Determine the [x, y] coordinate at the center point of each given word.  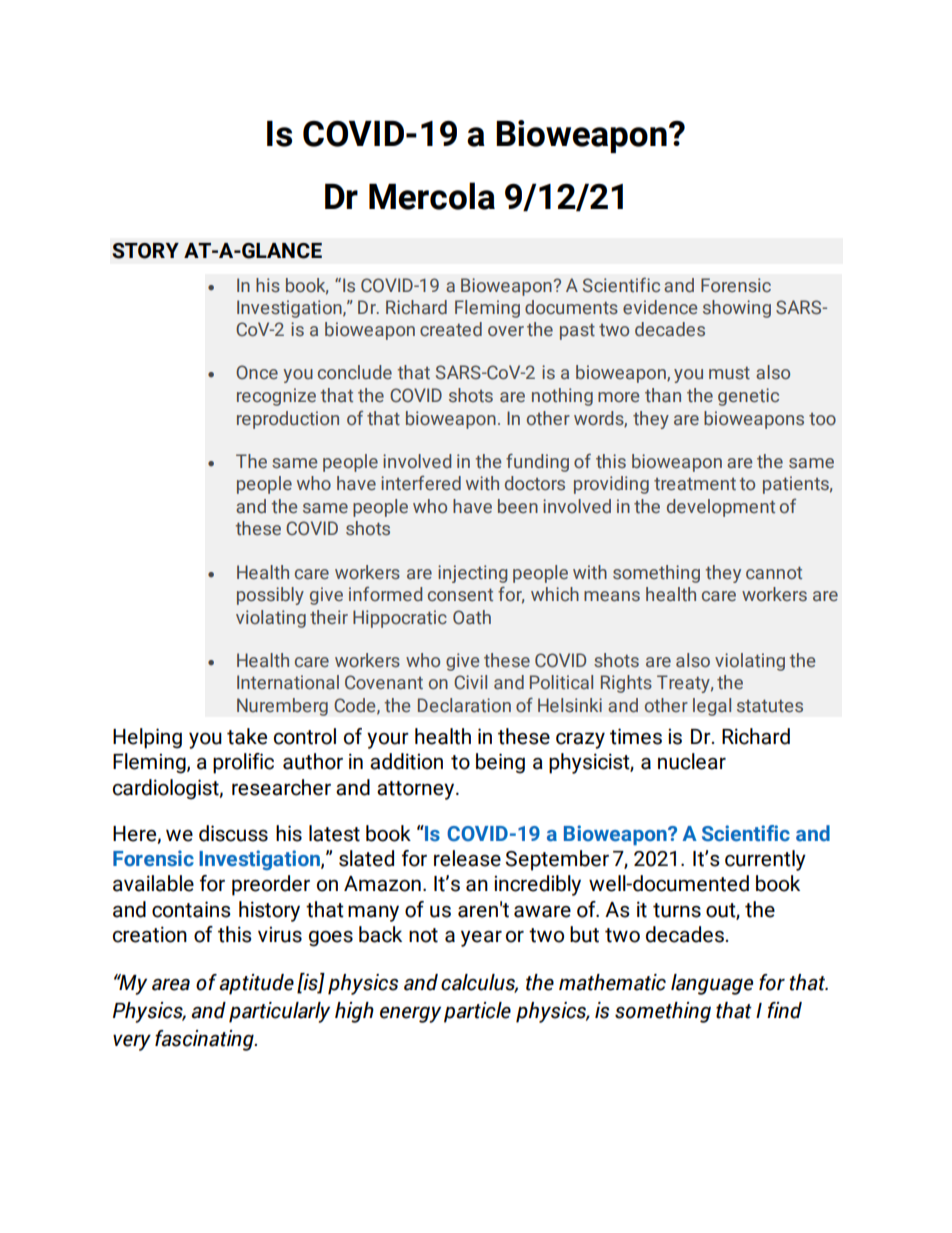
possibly [270, 596]
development [721, 508]
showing [737, 309]
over [506, 331]
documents [571, 307]
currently [765, 860]
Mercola [432, 196]
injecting [472, 574]
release [467, 858]
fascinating [205, 1040]
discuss [233, 833]
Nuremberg [282, 707]
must [729, 373]
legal [712, 707]
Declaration [464, 705]
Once [257, 372]
